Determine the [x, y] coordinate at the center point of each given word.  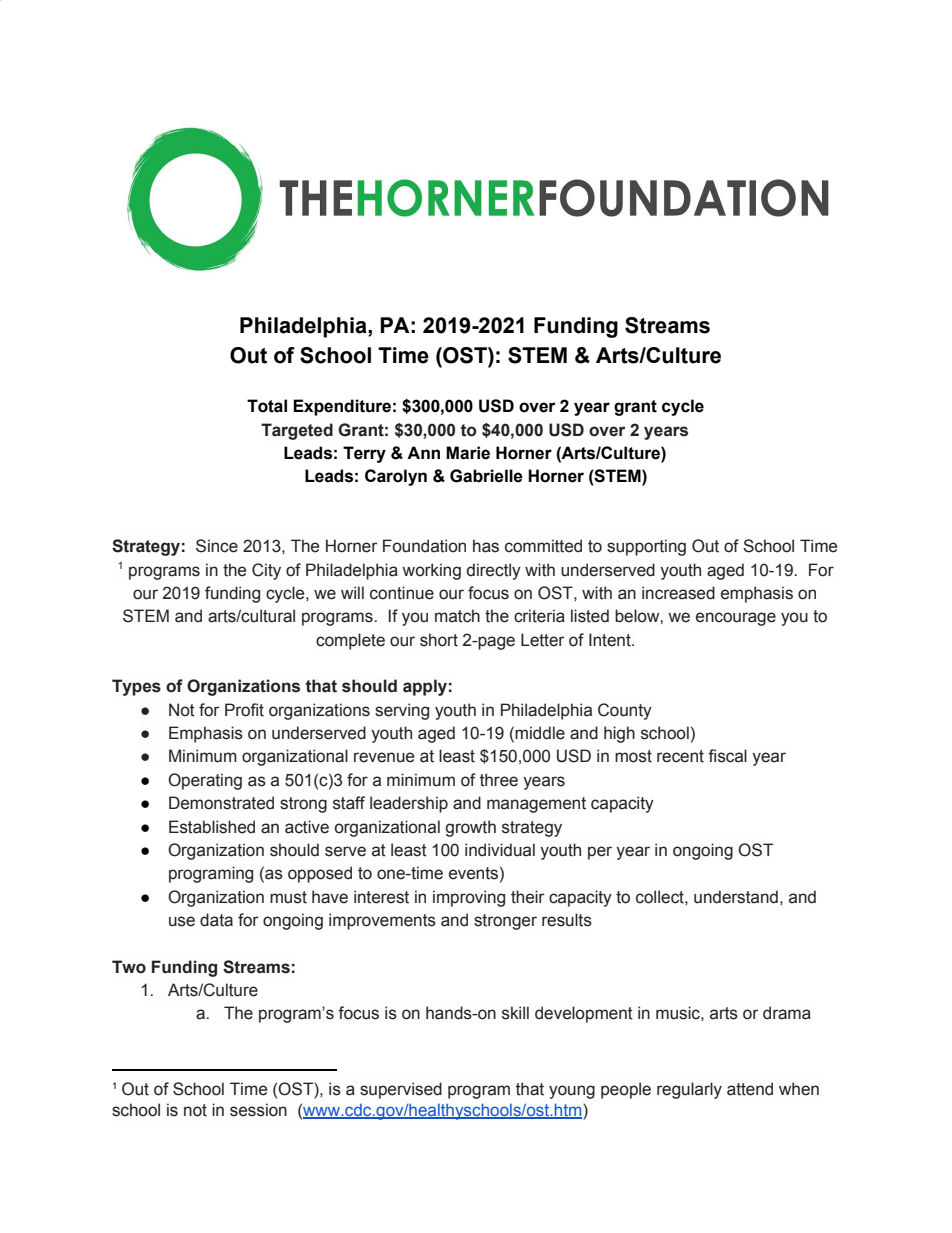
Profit [244, 710]
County [625, 711]
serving [402, 711]
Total [267, 406]
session [258, 1110]
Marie [468, 453]
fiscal [727, 756]
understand [736, 897]
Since [217, 546]
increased [678, 593]
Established [212, 827]
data [216, 920]
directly [494, 571]
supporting [646, 547]
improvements [382, 921]
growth [470, 828]
